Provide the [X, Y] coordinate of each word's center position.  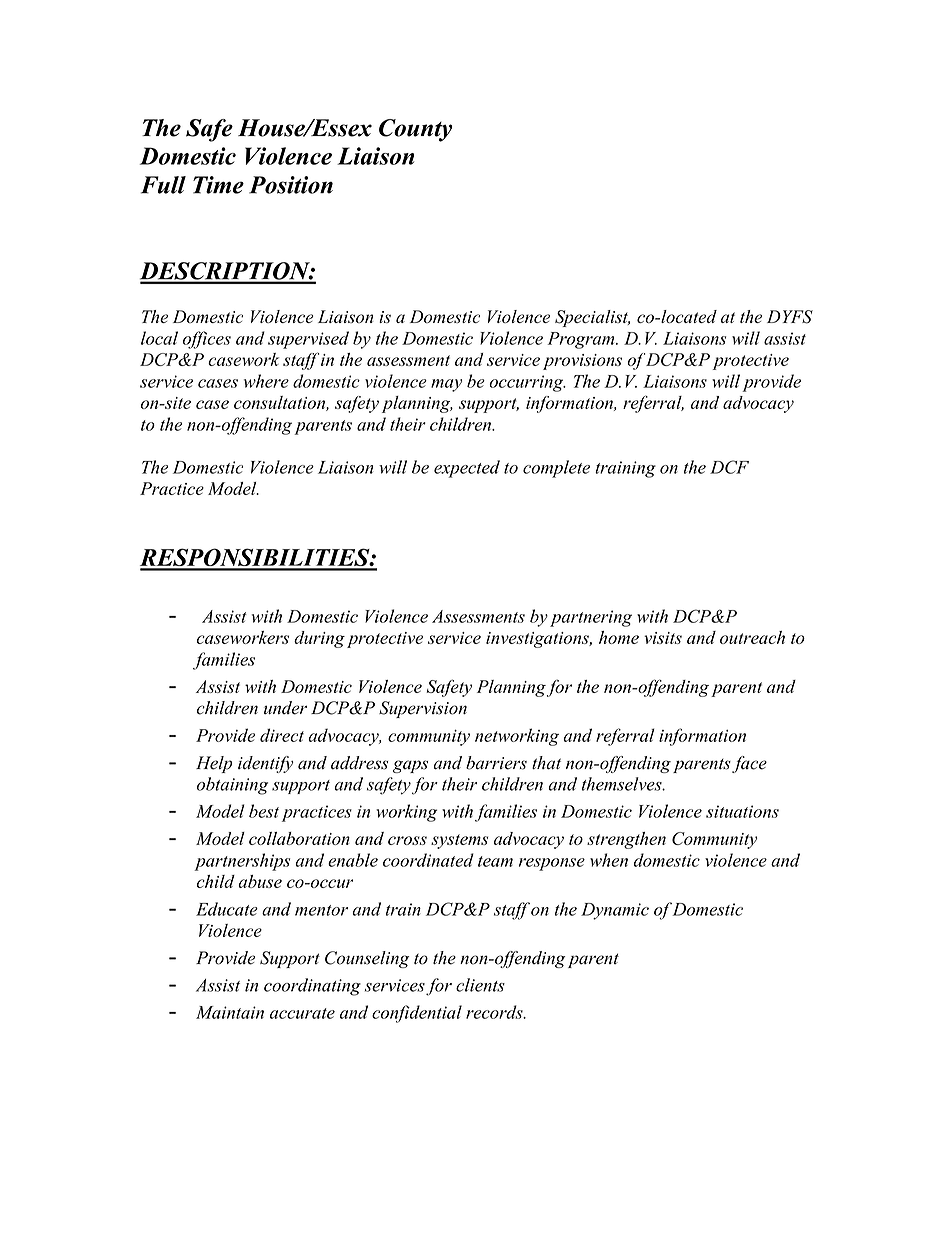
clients [480, 985]
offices [207, 340]
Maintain [230, 1012]
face [749, 764]
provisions [582, 362]
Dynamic [615, 911]
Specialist [592, 318]
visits [663, 638]
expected [467, 469]
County [416, 130]
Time [218, 185]
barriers [496, 763]
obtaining [232, 786]
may [446, 385]
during [319, 639]
